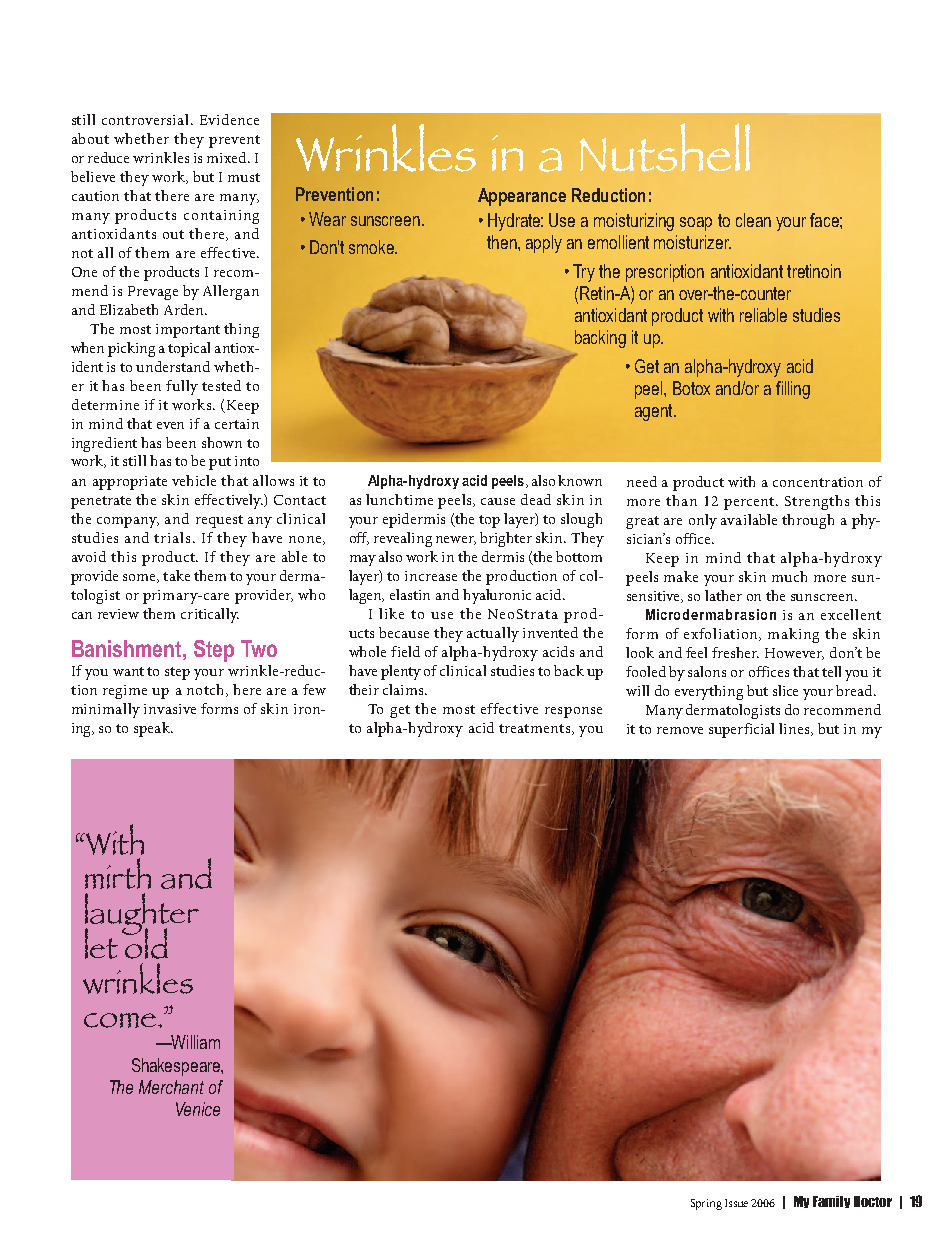  What do you see at coordinates (522, 197) in the page?
I see `Appearance` at bounding box center [522, 197].
